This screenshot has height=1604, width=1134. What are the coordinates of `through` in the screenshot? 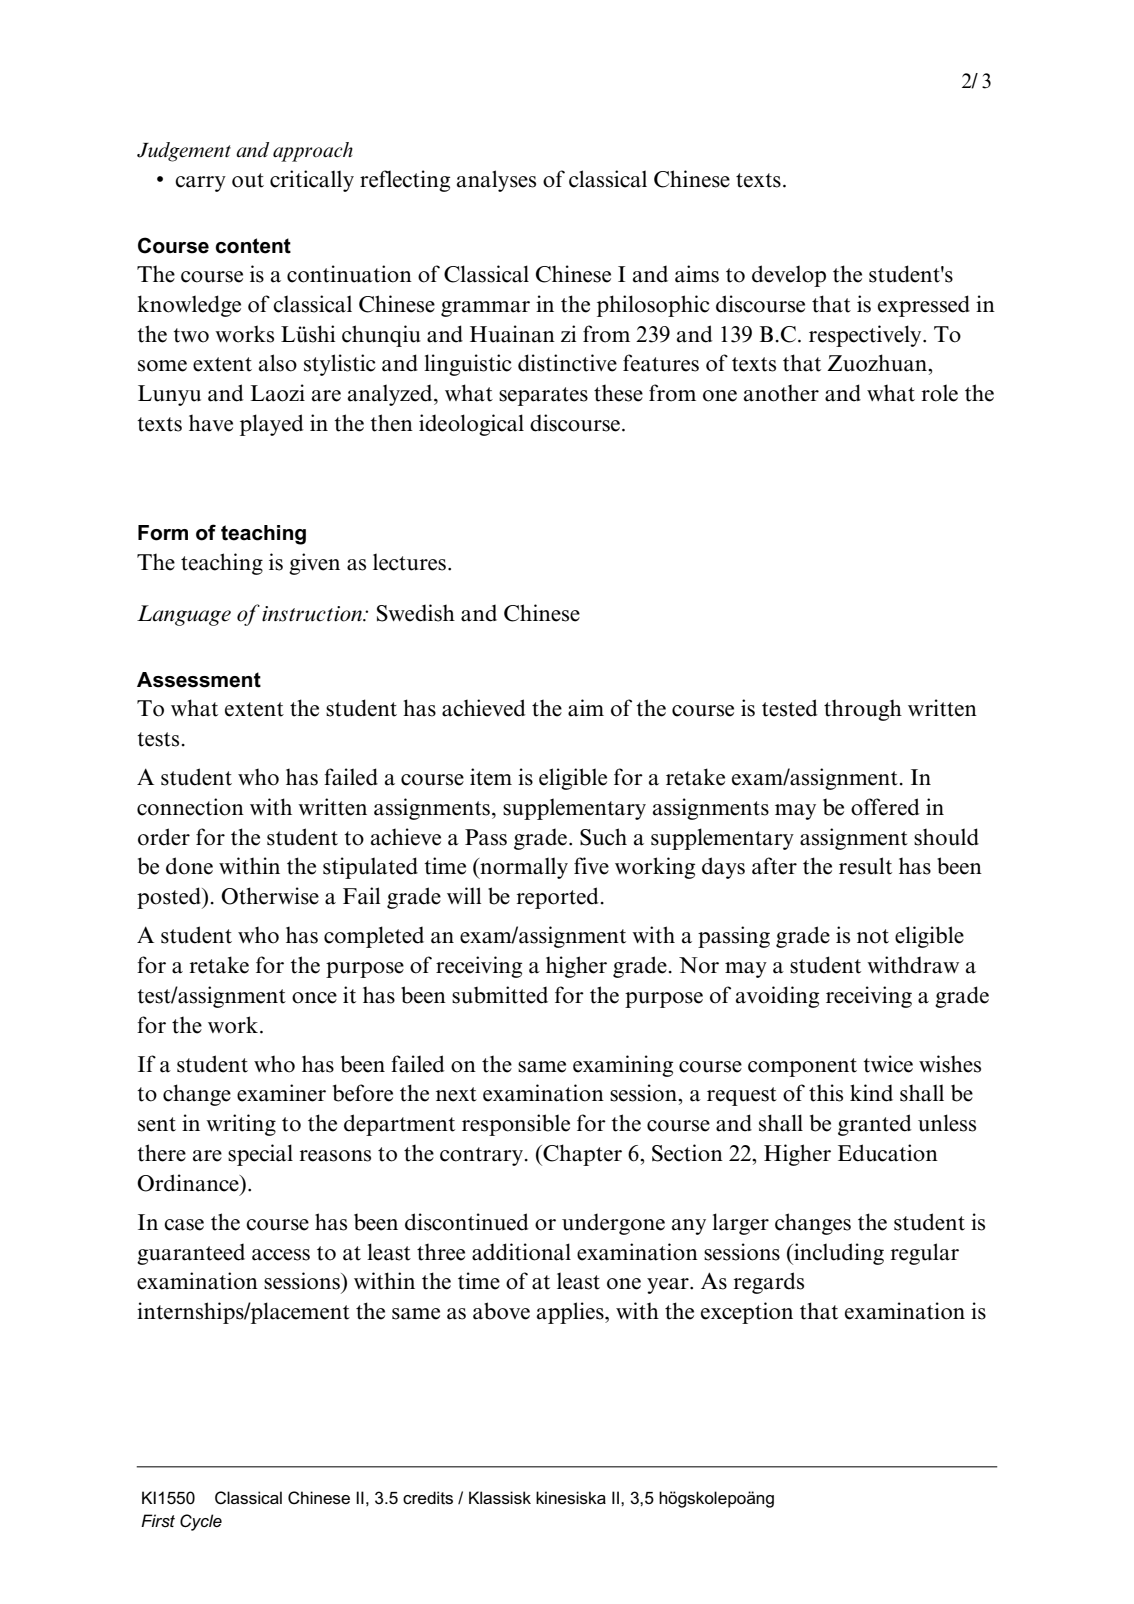 It's located at (863, 710).
